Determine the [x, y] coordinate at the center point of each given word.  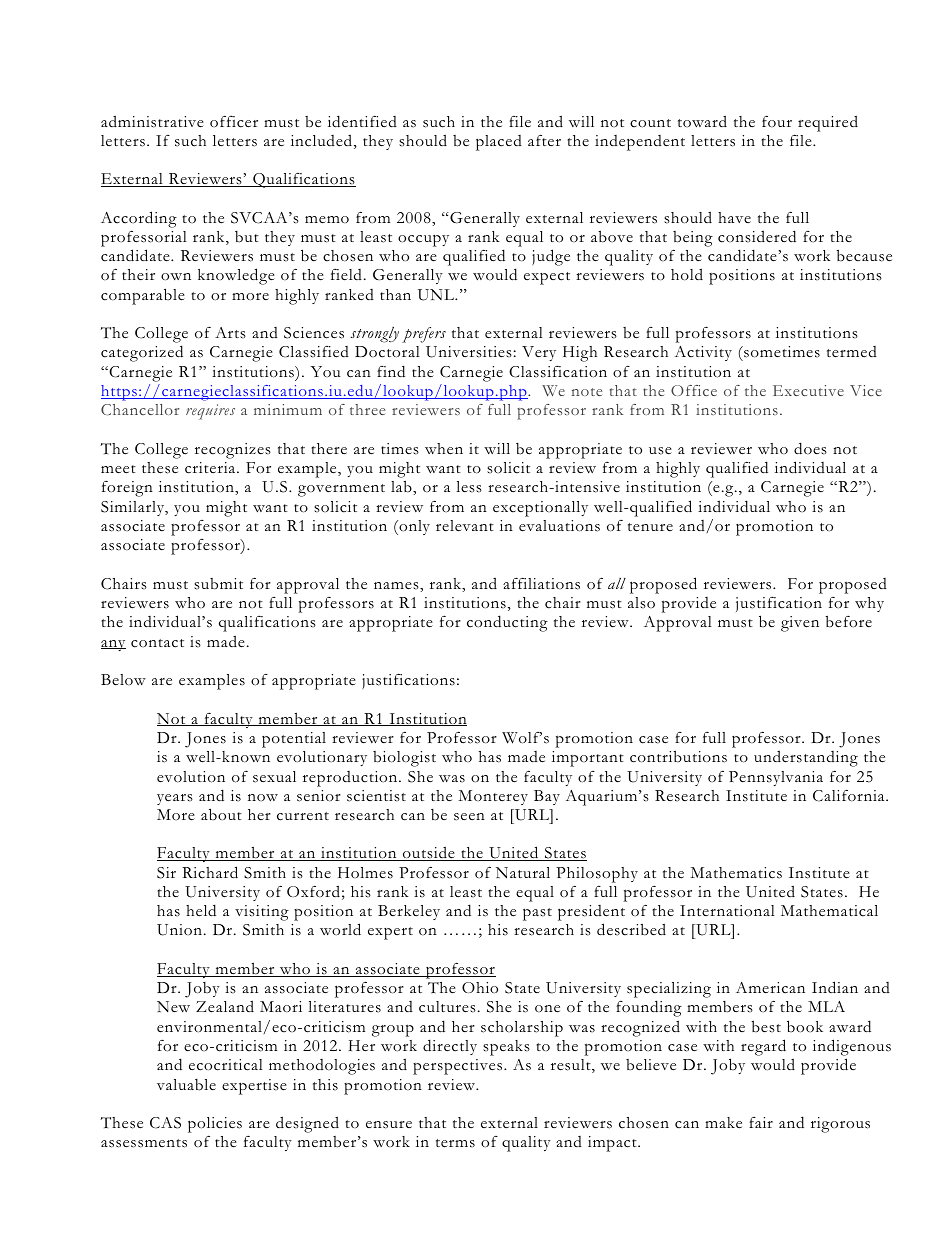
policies [215, 1125]
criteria [211, 468]
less [469, 487]
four [777, 121]
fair [761, 1122]
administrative [152, 121]
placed [499, 143]
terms [455, 1143]
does [810, 448]
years [175, 799]
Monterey [493, 797]
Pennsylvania [776, 778]
